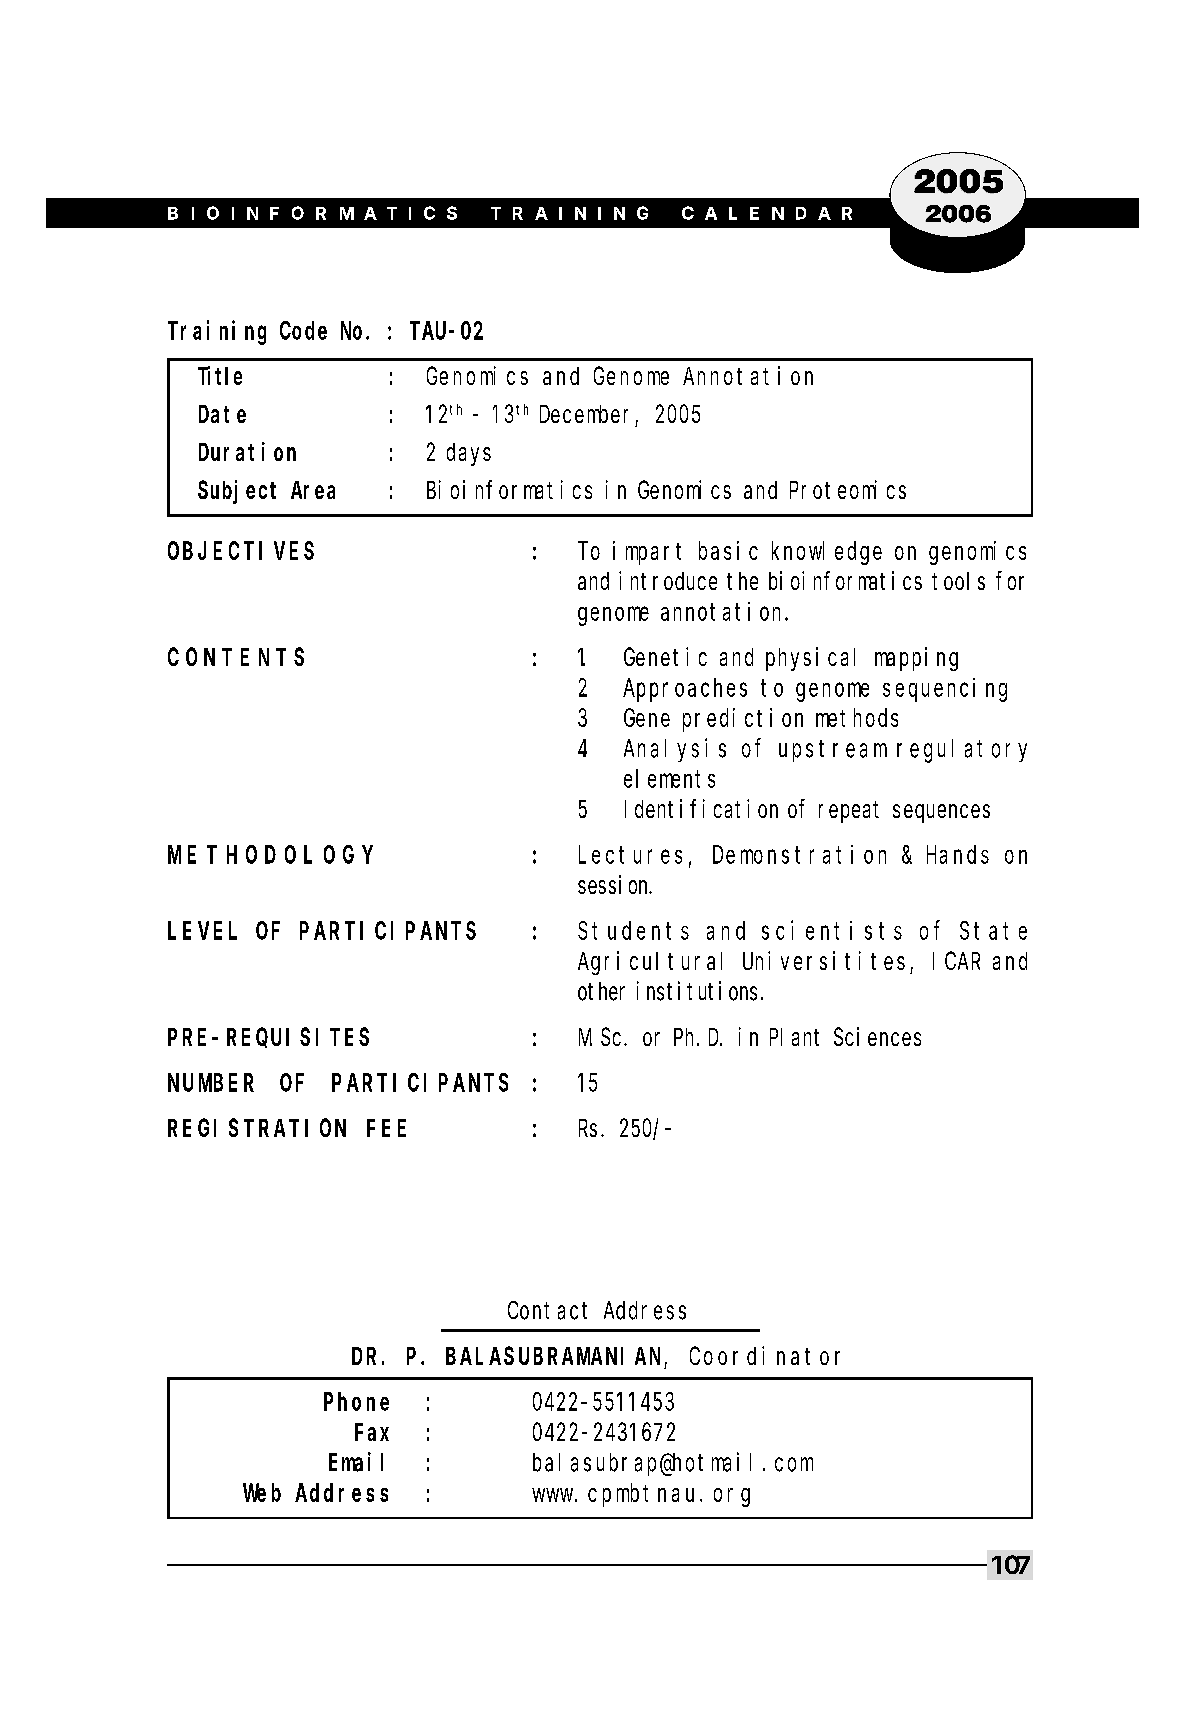  I want to click on prediction, so click(743, 720).
